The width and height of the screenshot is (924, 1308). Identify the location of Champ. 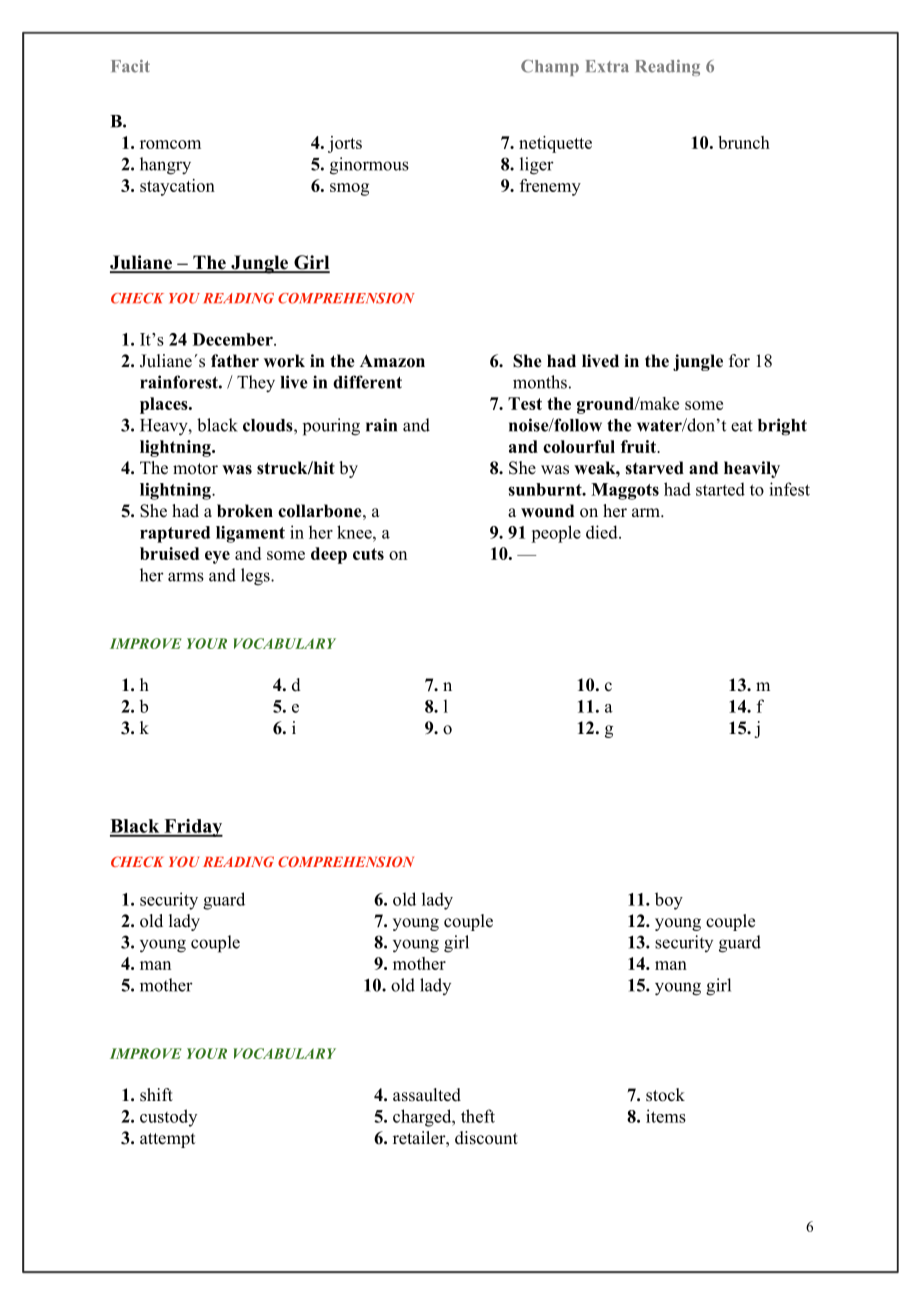
(550, 68).
